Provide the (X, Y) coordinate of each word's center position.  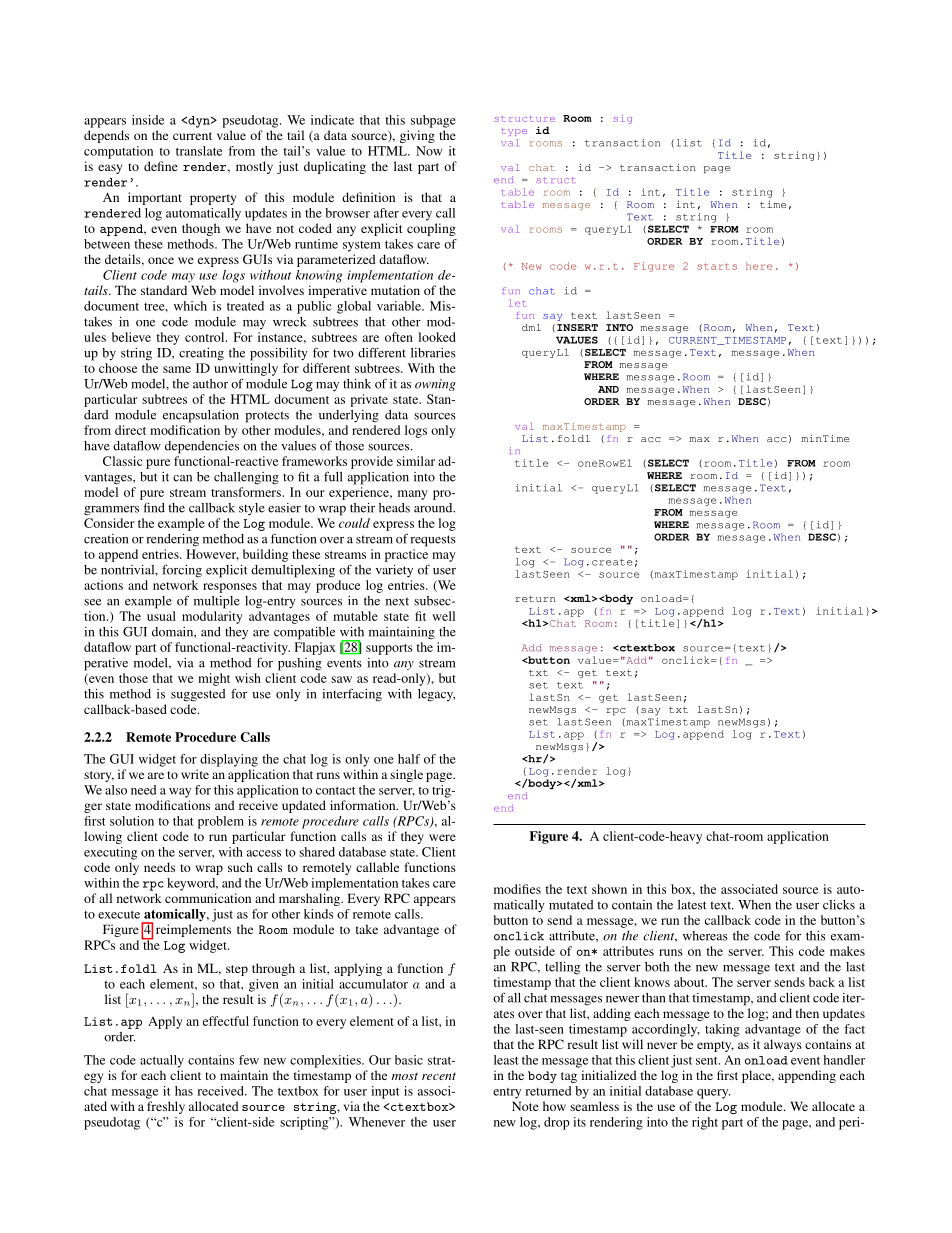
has (184, 1091)
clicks (839, 905)
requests (433, 541)
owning (435, 385)
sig (623, 119)
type (514, 132)
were (442, 837)
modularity (212, 617)
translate (199, 151)
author (210, 384)
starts (717, 266)
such (240, 867)
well (443, 616)
